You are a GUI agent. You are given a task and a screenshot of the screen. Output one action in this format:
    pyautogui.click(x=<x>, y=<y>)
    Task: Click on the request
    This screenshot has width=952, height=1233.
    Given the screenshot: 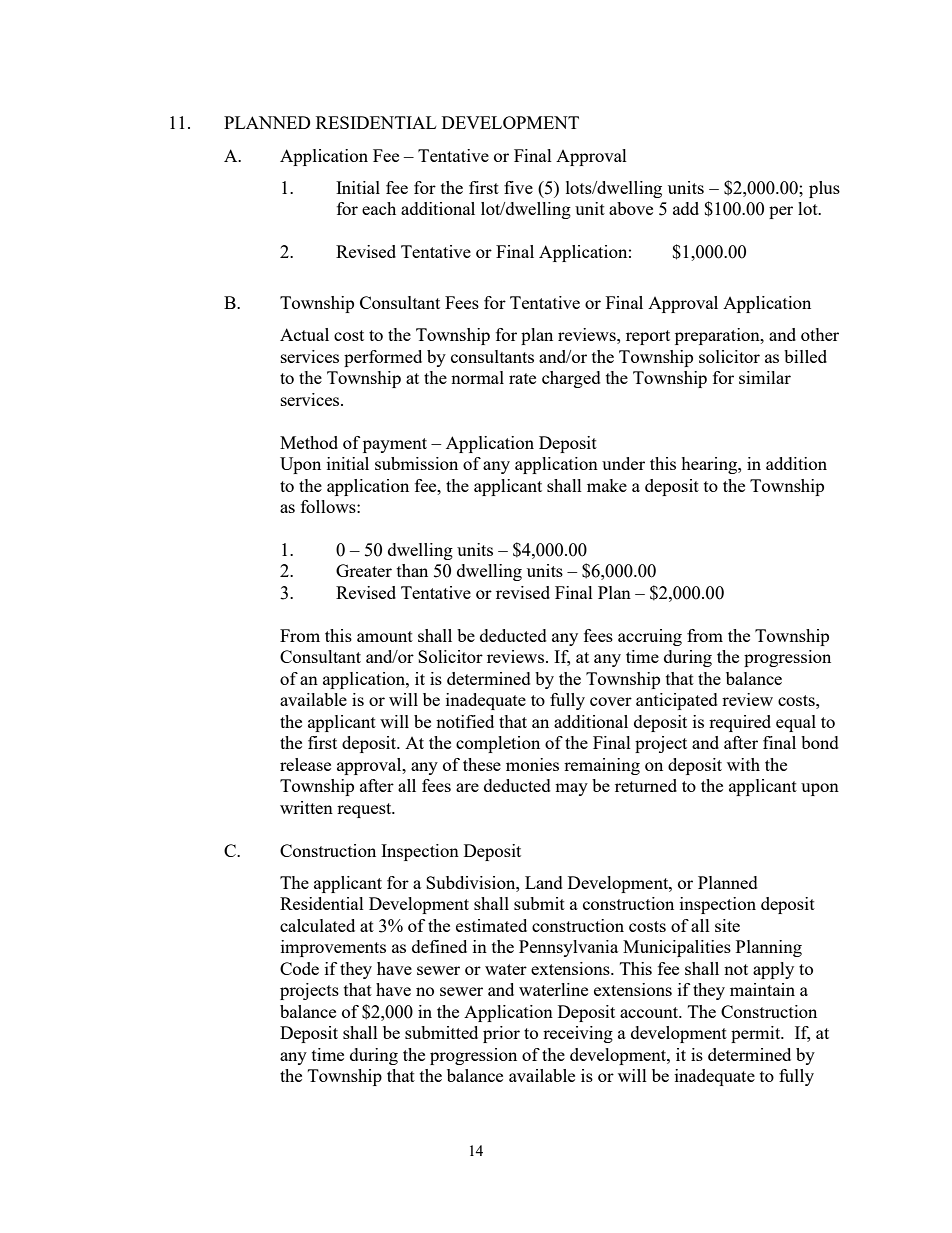 What is the action you would take?
    pyautogui.click(x=365, y=810)
